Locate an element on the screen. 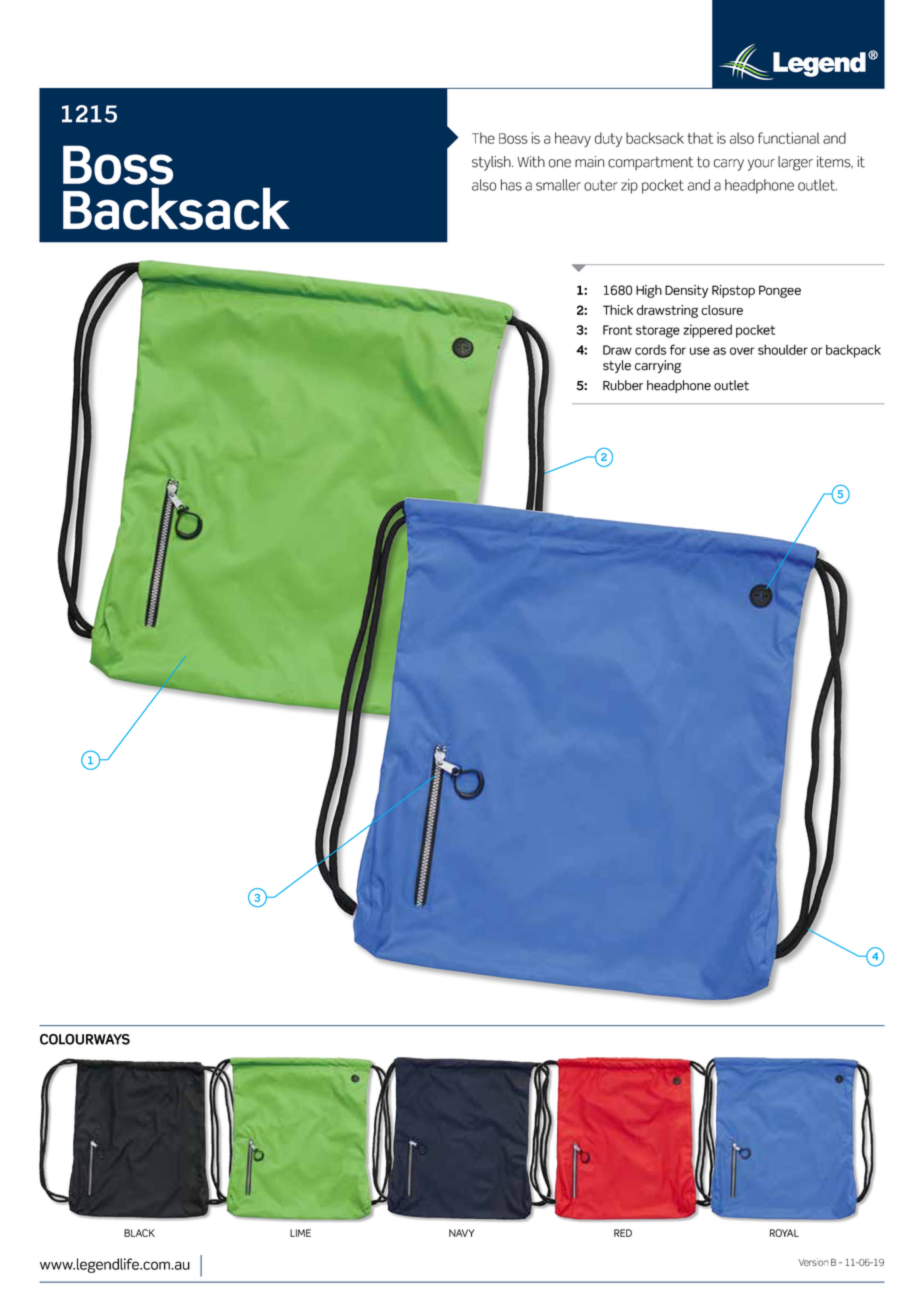 The width and height of the screenshot is (924, 1308). your is located at coordinates (761, 165).
